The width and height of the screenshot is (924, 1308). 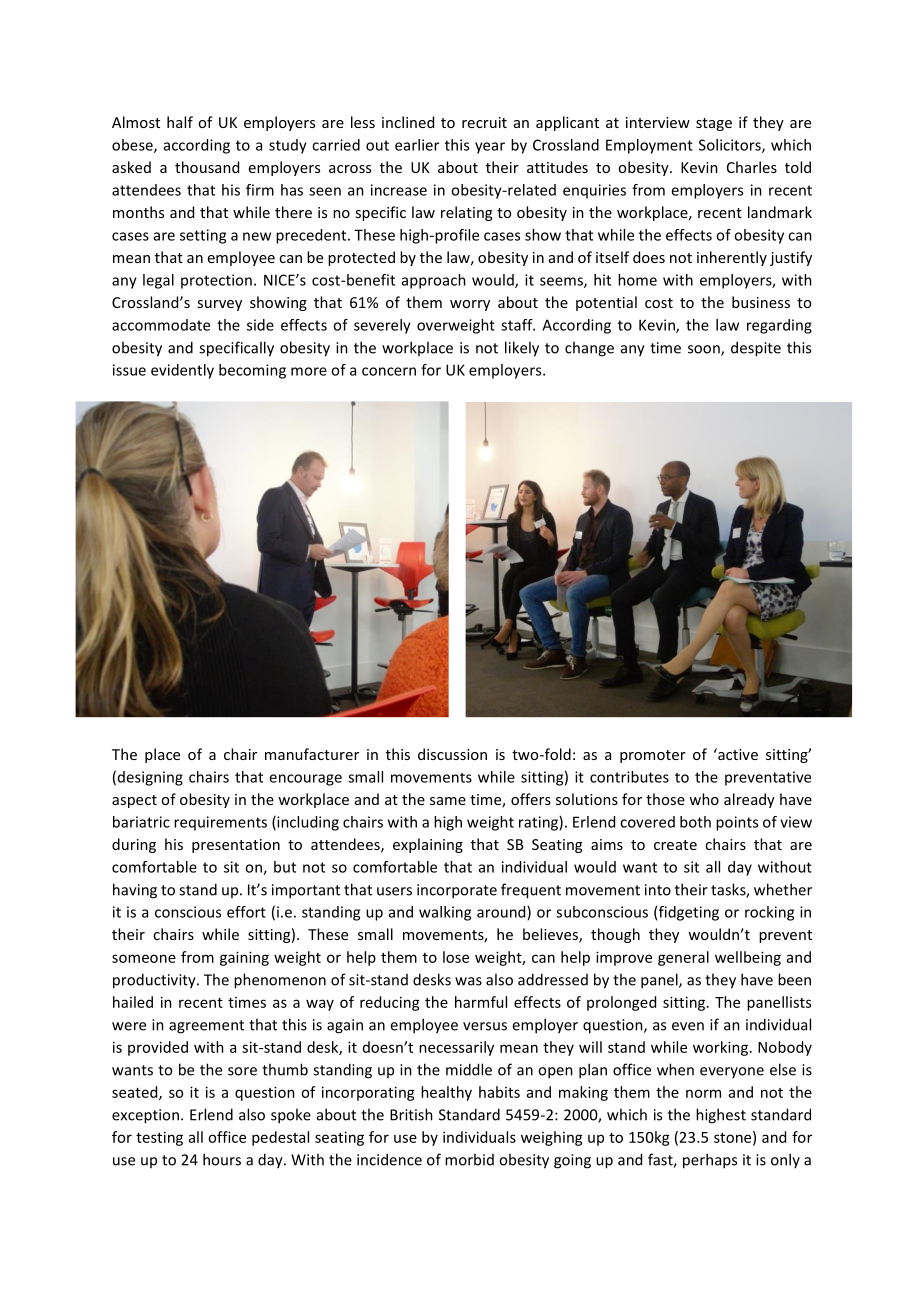 I want to click on who, so click(x=704, y=799).
